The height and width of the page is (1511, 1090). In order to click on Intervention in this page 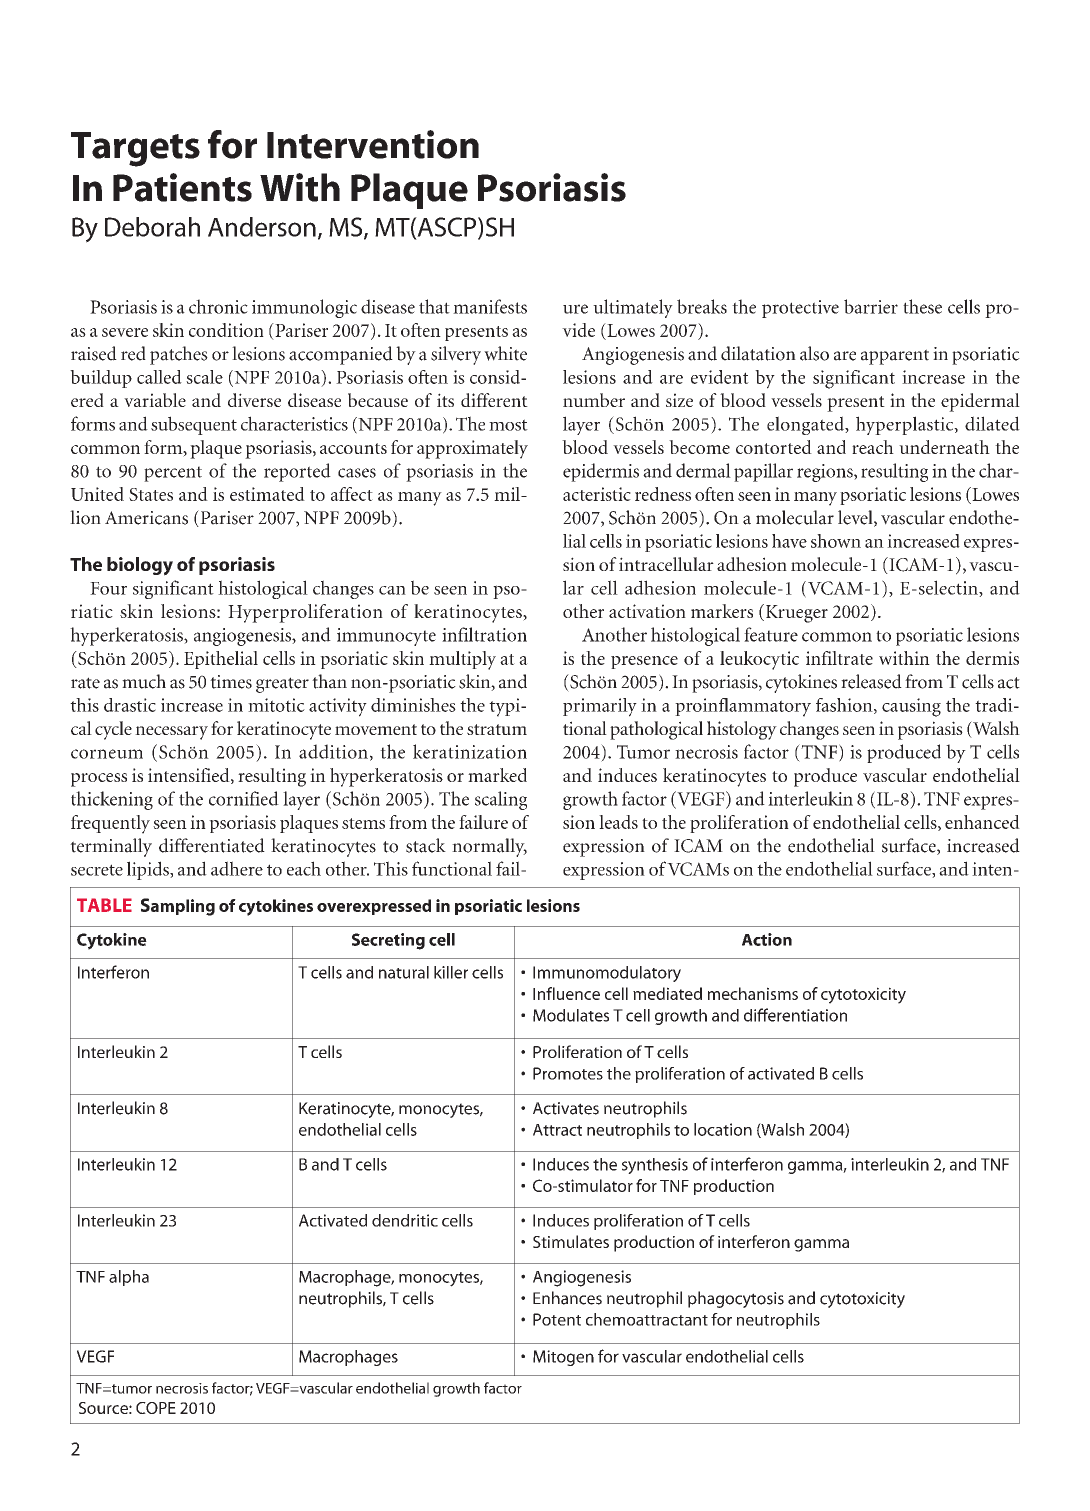, I will do `click(373, 144)`.
